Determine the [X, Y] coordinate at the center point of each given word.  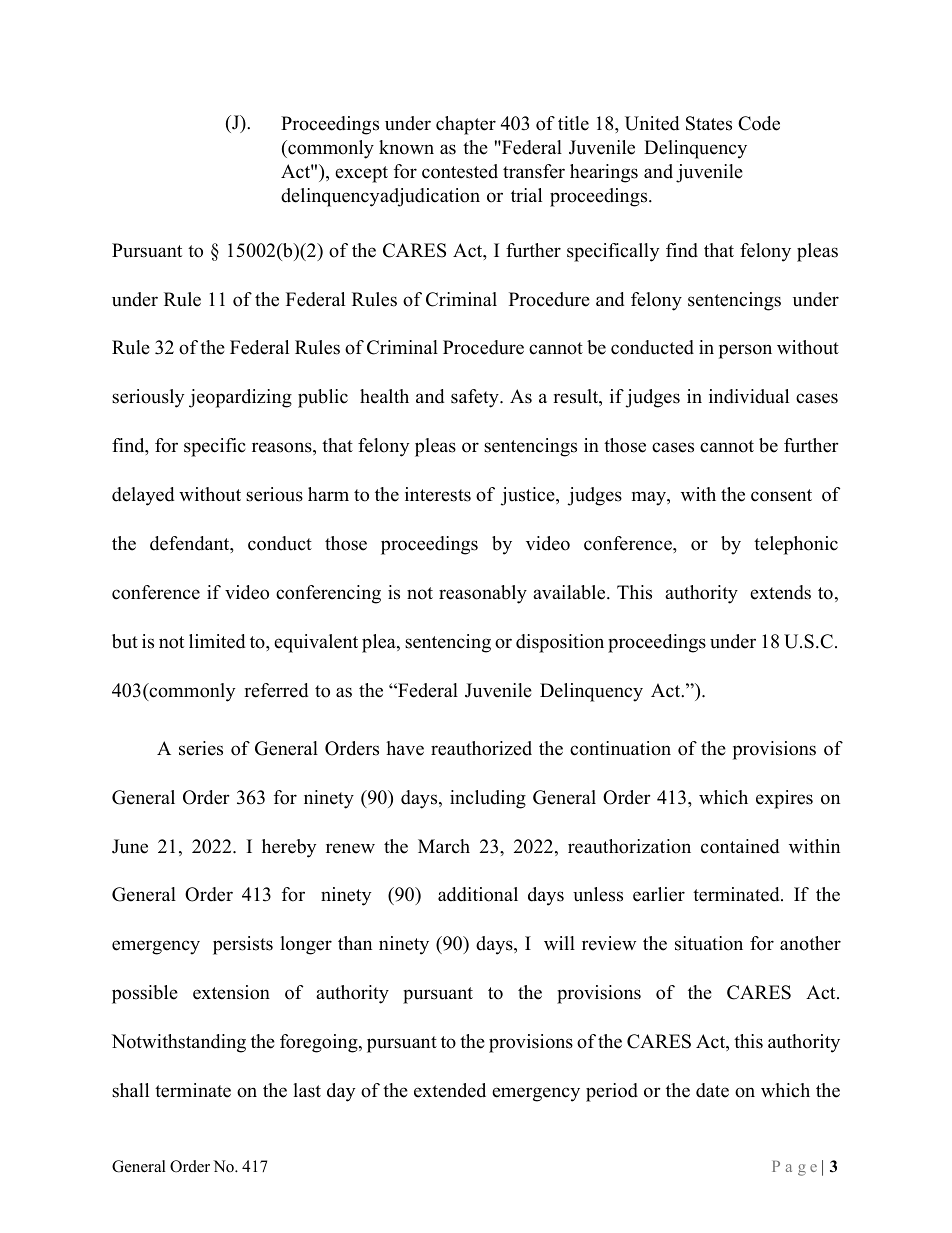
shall [130, 1090]
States [709, 123]
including [488, 799]
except [361, 174]
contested [460, 171]
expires [784, 799]
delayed [143, 496]
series [201, 748]
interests [438, 494]
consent [781, 495]
